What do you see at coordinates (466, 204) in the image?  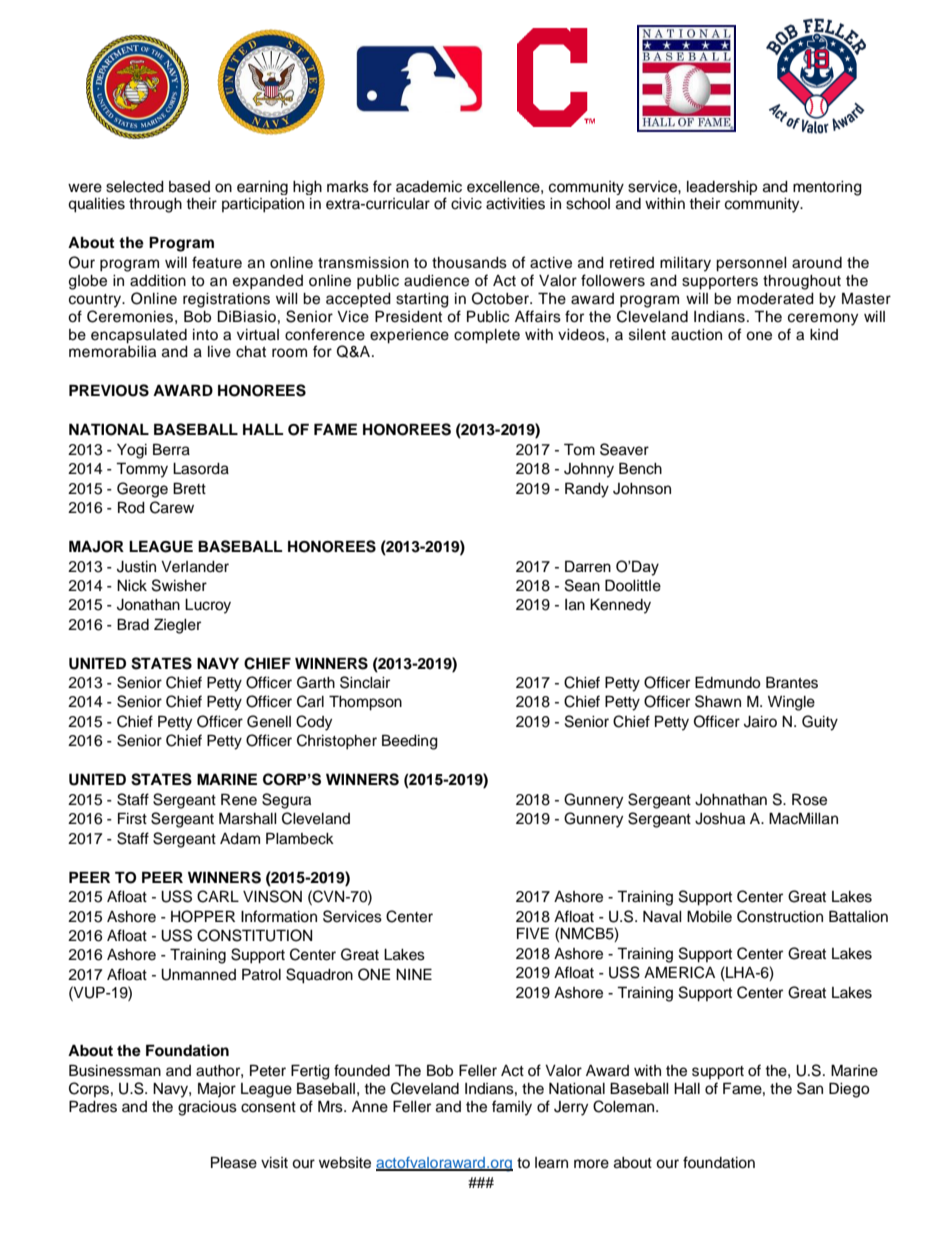 I see `civic` at bounding box center [466, 204].
